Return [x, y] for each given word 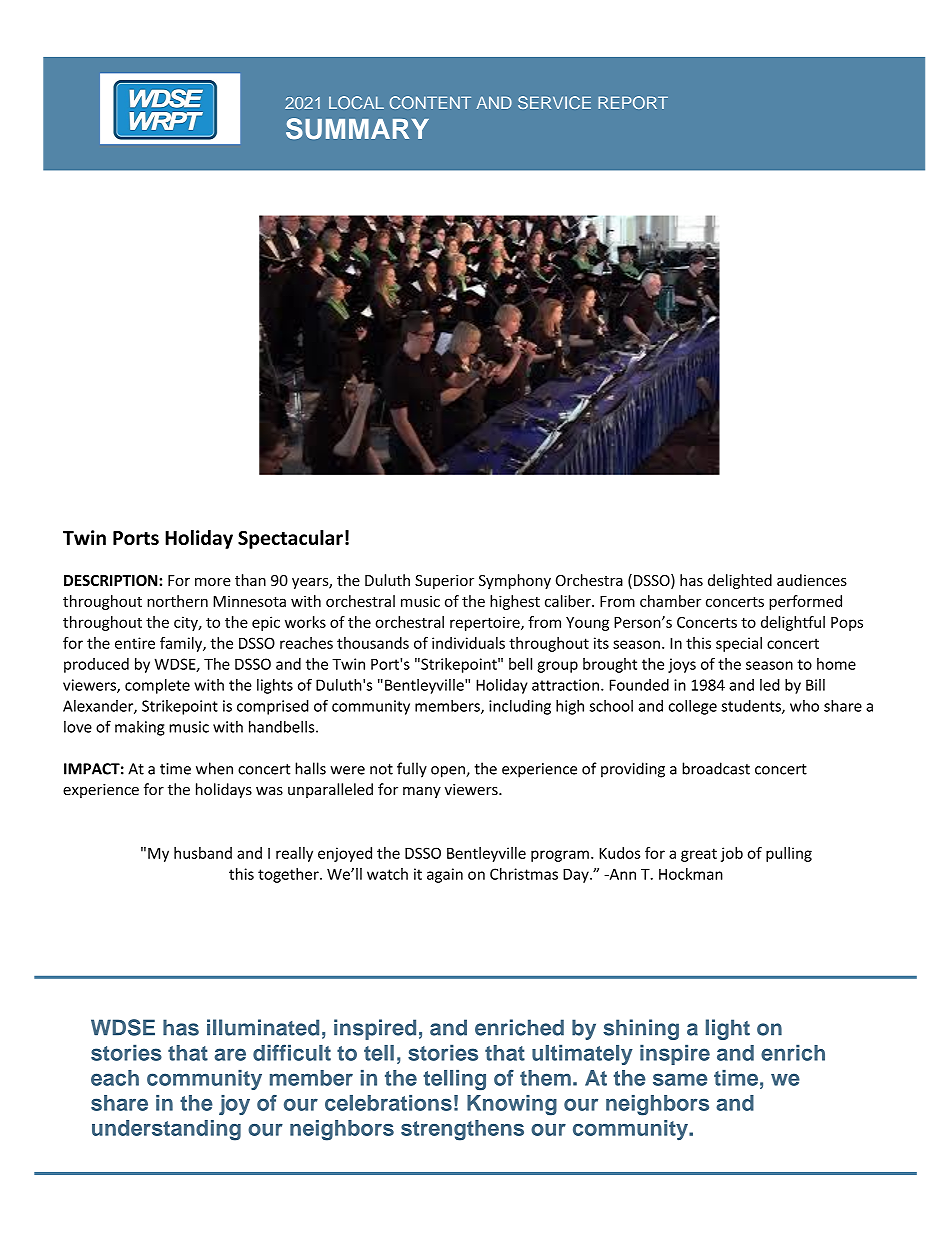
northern [177, 601]
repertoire [486, 623]
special [739, 644]
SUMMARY [357, 128]
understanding [166, 1130]
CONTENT [430, 102]
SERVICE [554, 102]
